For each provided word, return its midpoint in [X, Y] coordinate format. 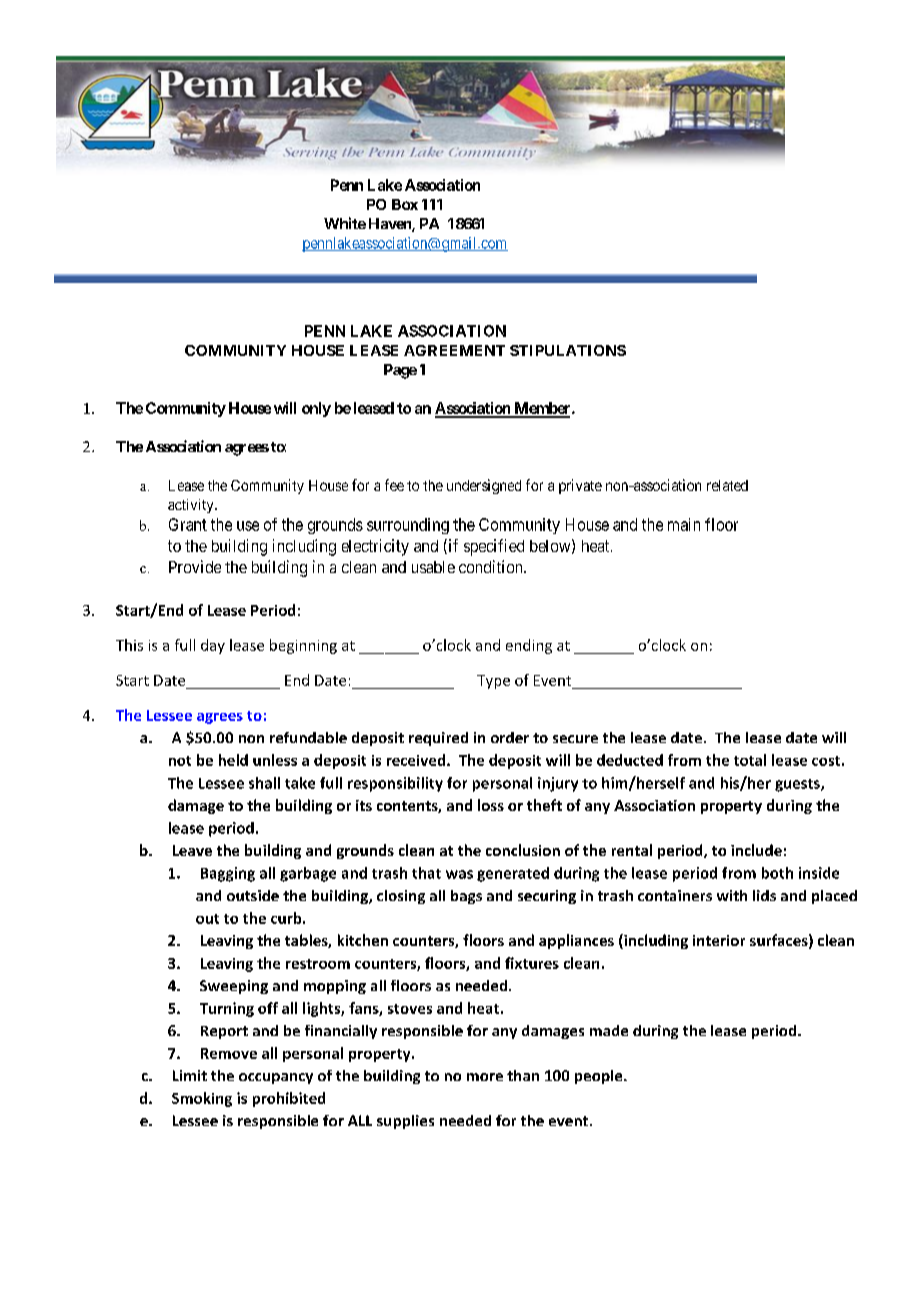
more [485, 1077]
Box [405, 204]
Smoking [202, 1099]
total [750, 760]
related [727, 485]
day [213, 646]
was [459, 874]
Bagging [228, 874]
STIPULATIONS [568, 350]
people [600, 1077]
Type [493, 682]
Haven [391, 225]
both [777, 873]
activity [192, 506]
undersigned [484, 486]
